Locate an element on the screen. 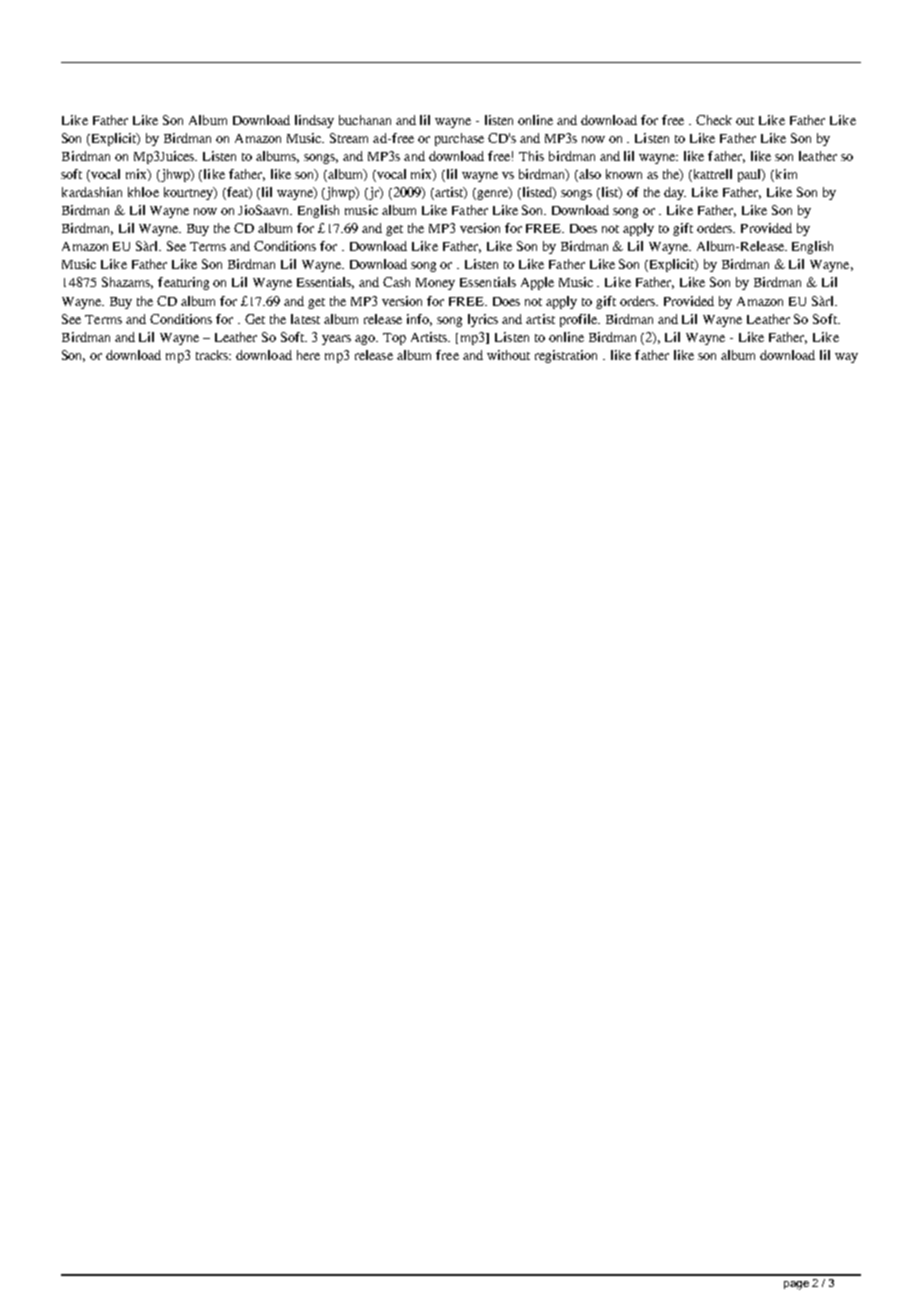 The height and width of the screenshot is (1316, 922). page is located at coordinates (796, 1285).
